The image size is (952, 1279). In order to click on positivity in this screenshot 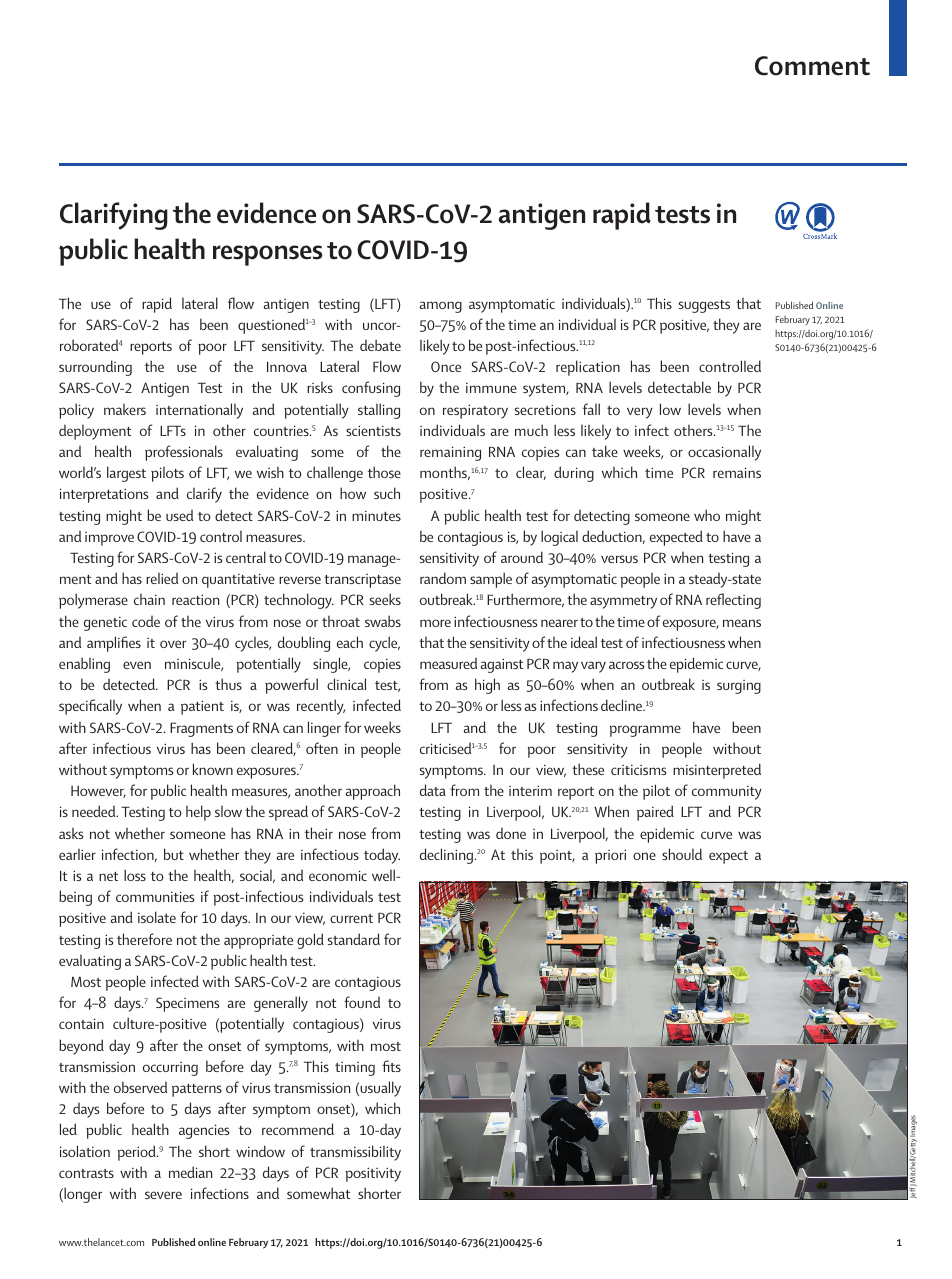, I will do `click(373, 1174)`.
